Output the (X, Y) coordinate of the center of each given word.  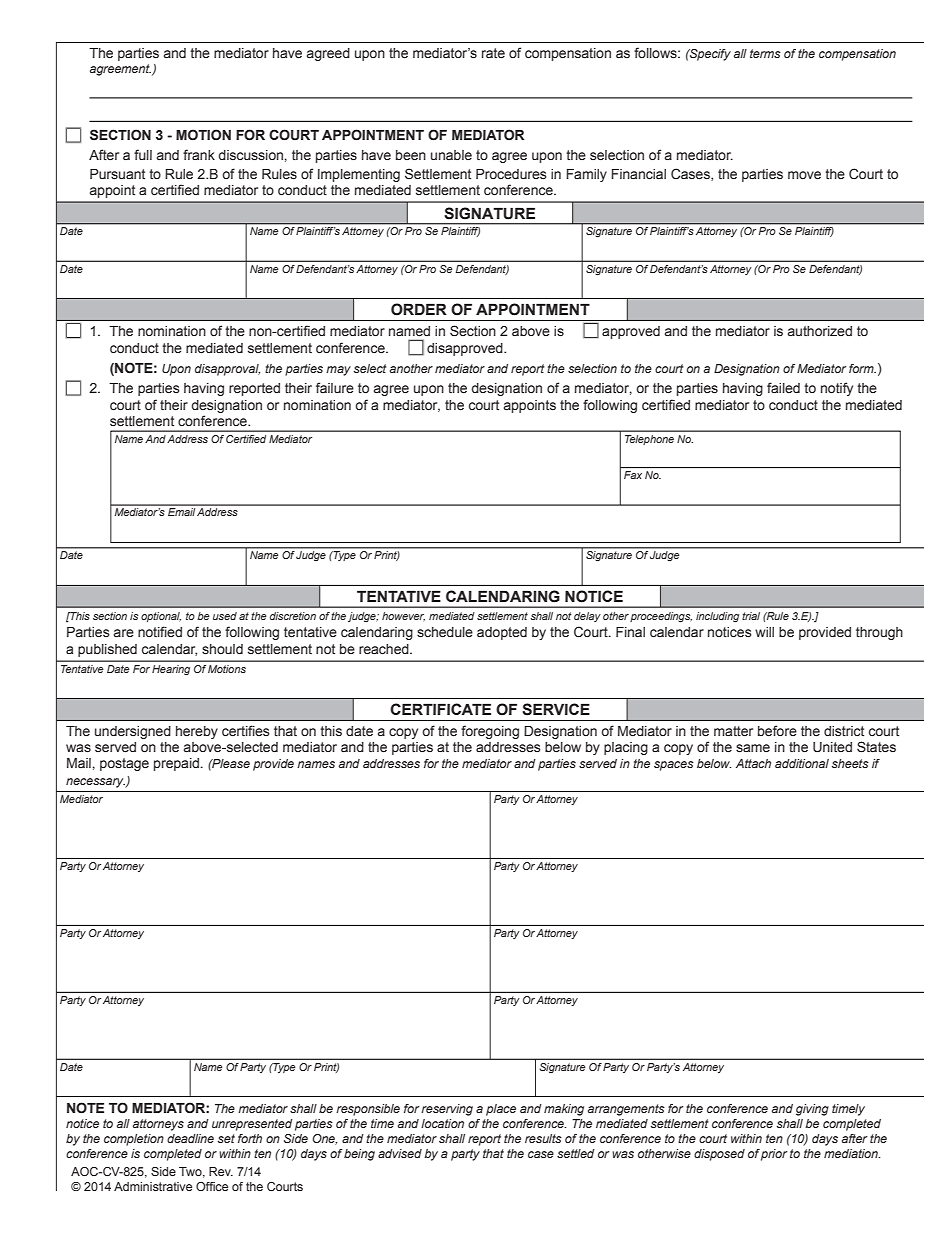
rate (493, 53)
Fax (633, 475)
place (501, 1110)
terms (765, 53)
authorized (820, 331)
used (225, 616)
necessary (96, 783)
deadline (190, 1138)
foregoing (490, 732)
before (777, 731)
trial (751, 616)
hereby (197, 732)
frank (199, 154)
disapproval (227, 370)
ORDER (419, 309)
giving (812, 1110)
